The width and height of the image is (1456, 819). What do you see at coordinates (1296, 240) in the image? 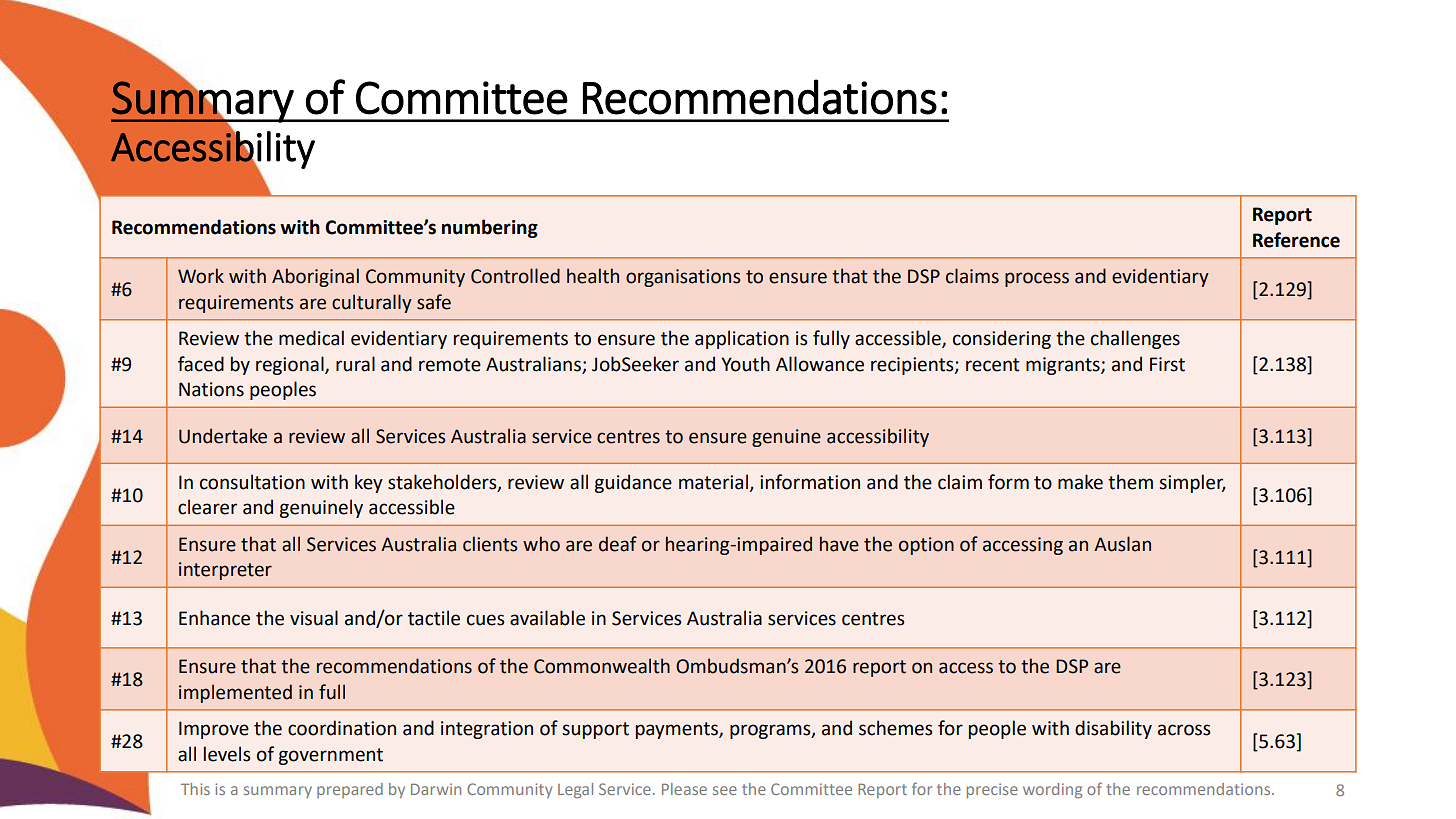
I see `Reference` at bounding box center [1296, 240].
